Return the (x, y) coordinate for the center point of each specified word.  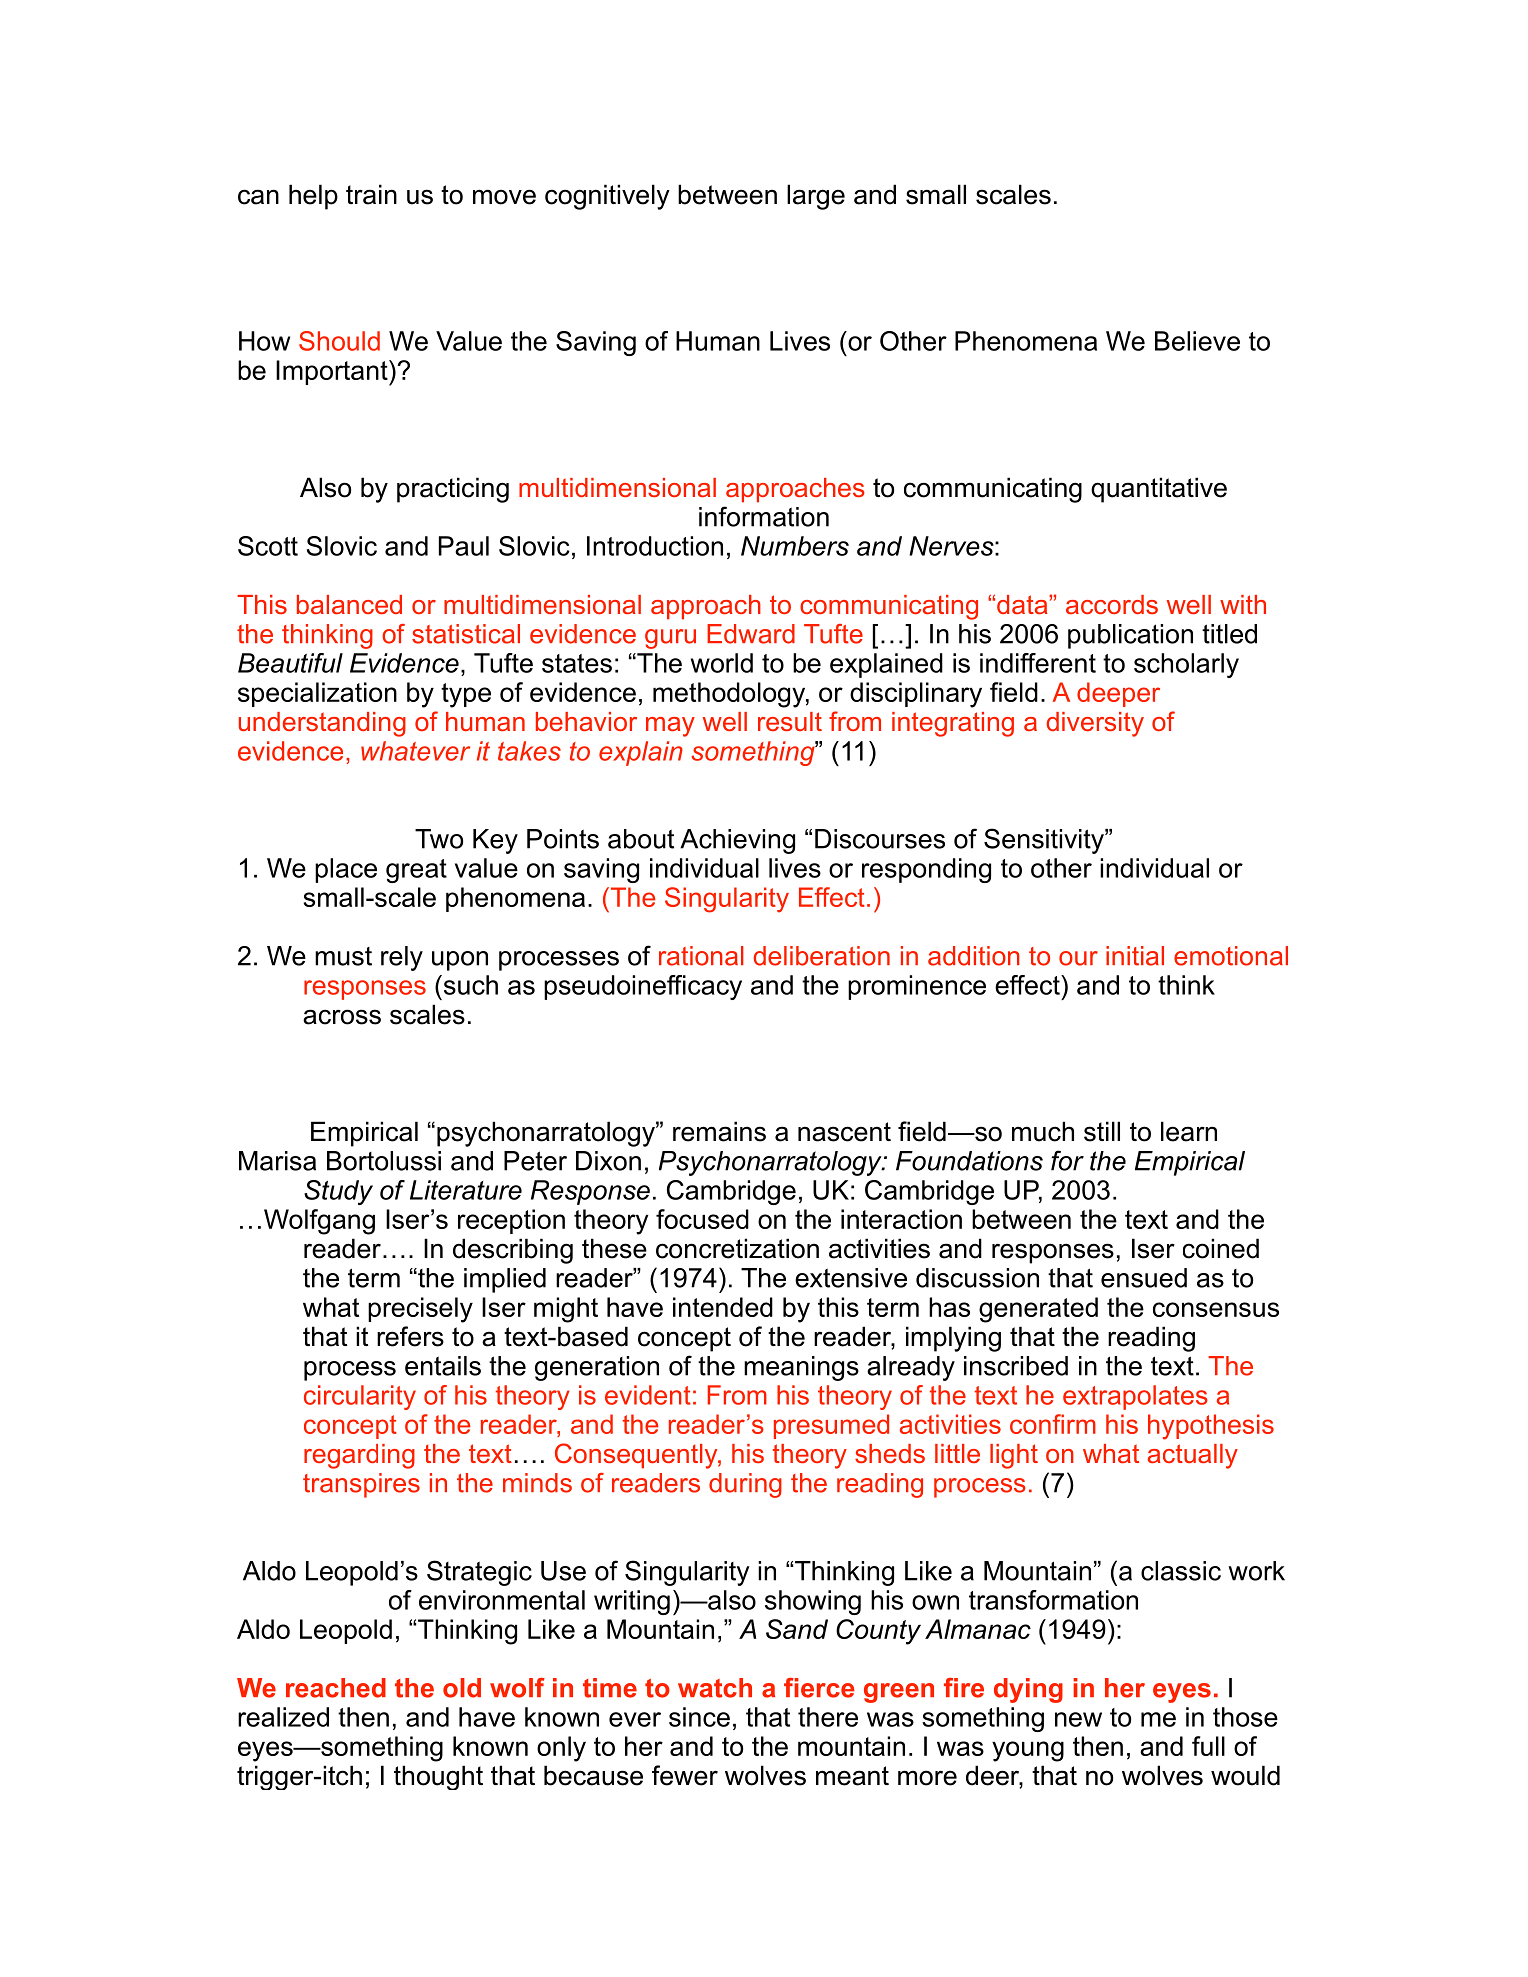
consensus (1216, 1309)
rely (402, 958)
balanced (349, 604)
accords (1112, 604)
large (816, 197)
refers (410, 1336)
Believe (1197, 341)
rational (701, 956)
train (371, 194)
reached (336, 1688)
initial (1135, 956)
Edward (751, 634)
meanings (801, 1368)
